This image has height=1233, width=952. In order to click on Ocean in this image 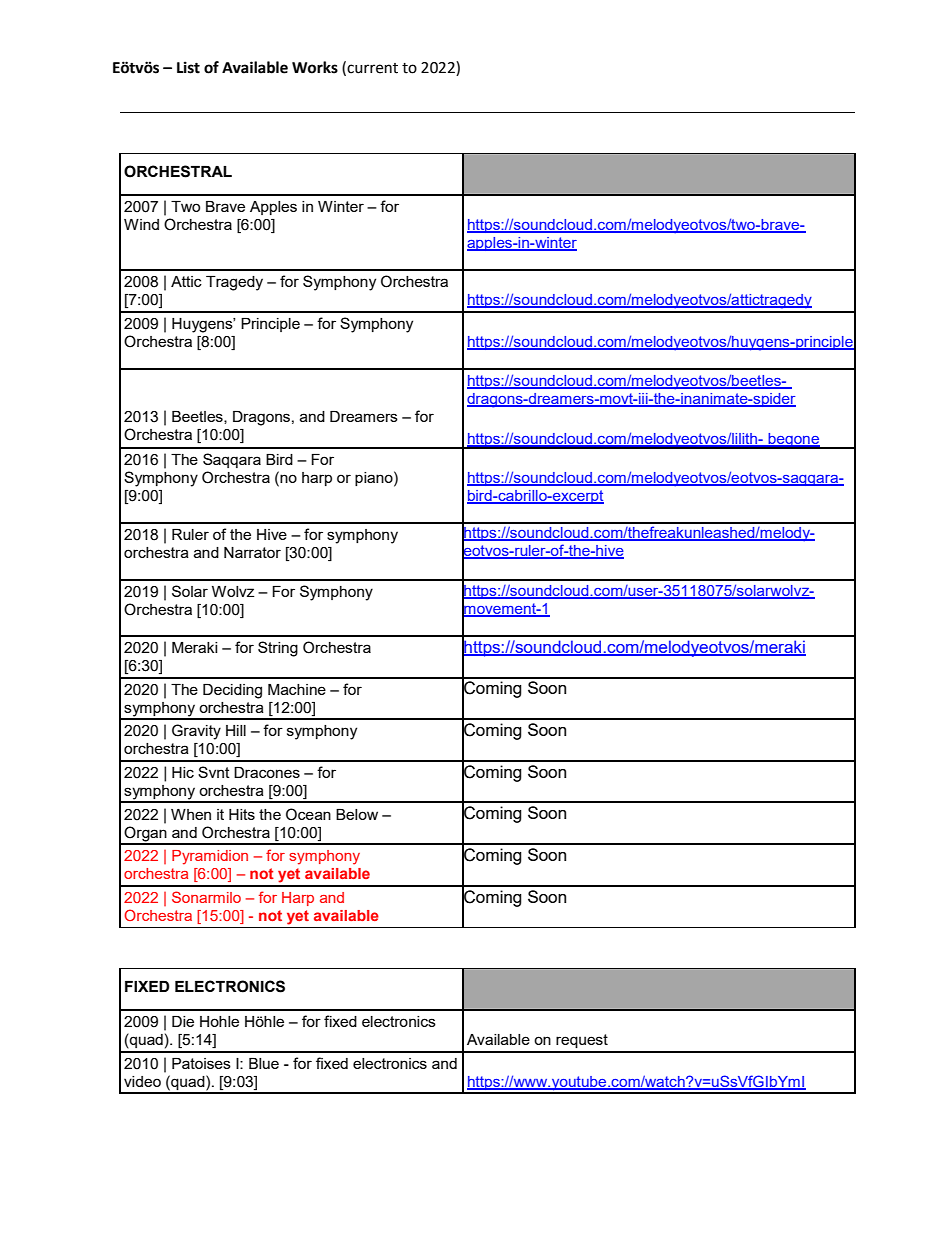, I will do `click(308, 814)`.
